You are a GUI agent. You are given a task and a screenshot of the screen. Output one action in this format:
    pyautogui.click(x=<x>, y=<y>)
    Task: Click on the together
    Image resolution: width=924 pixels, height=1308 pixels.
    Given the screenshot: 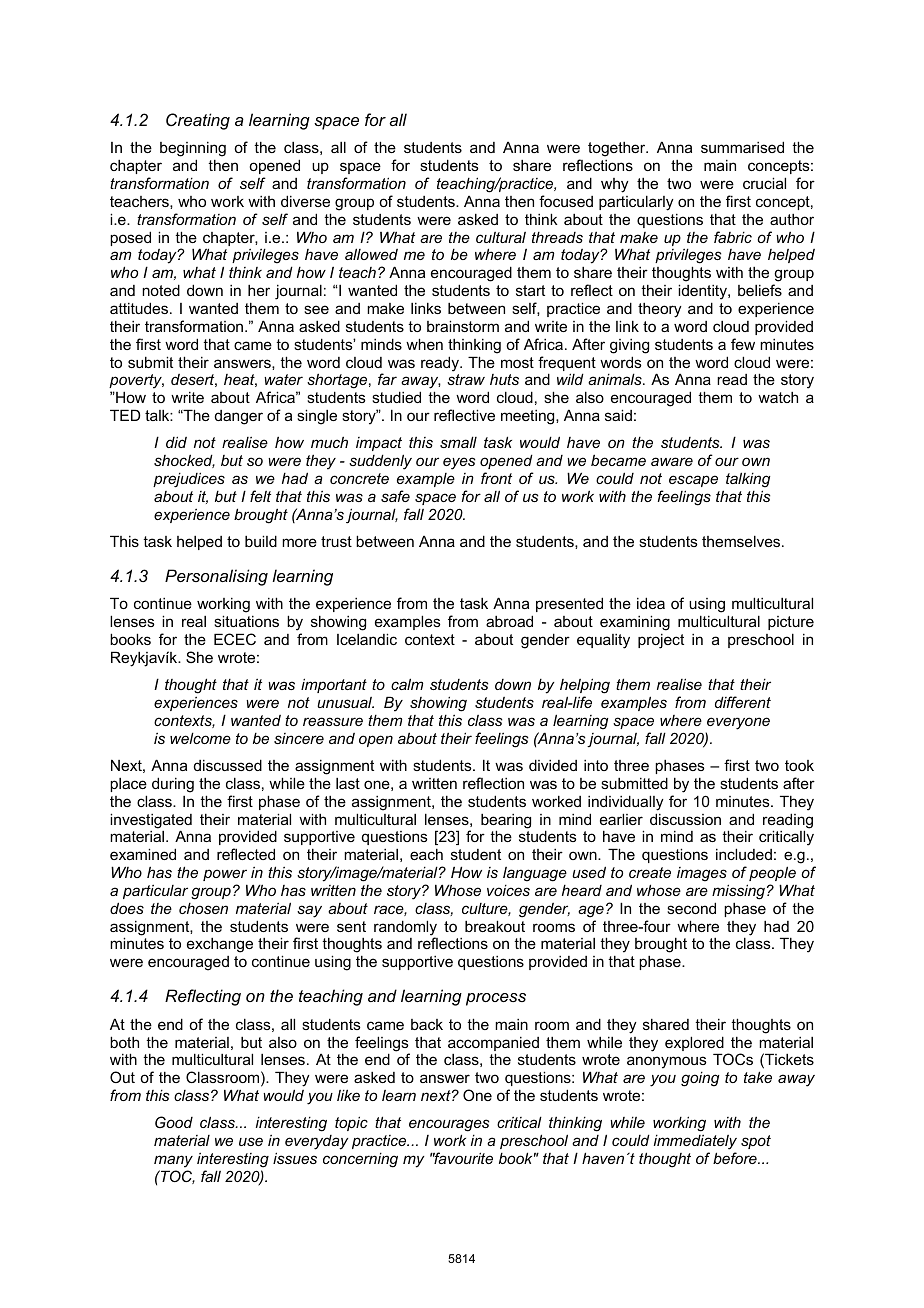 What is the action you would take?
    pyautogui.click(x=618, y=149)
